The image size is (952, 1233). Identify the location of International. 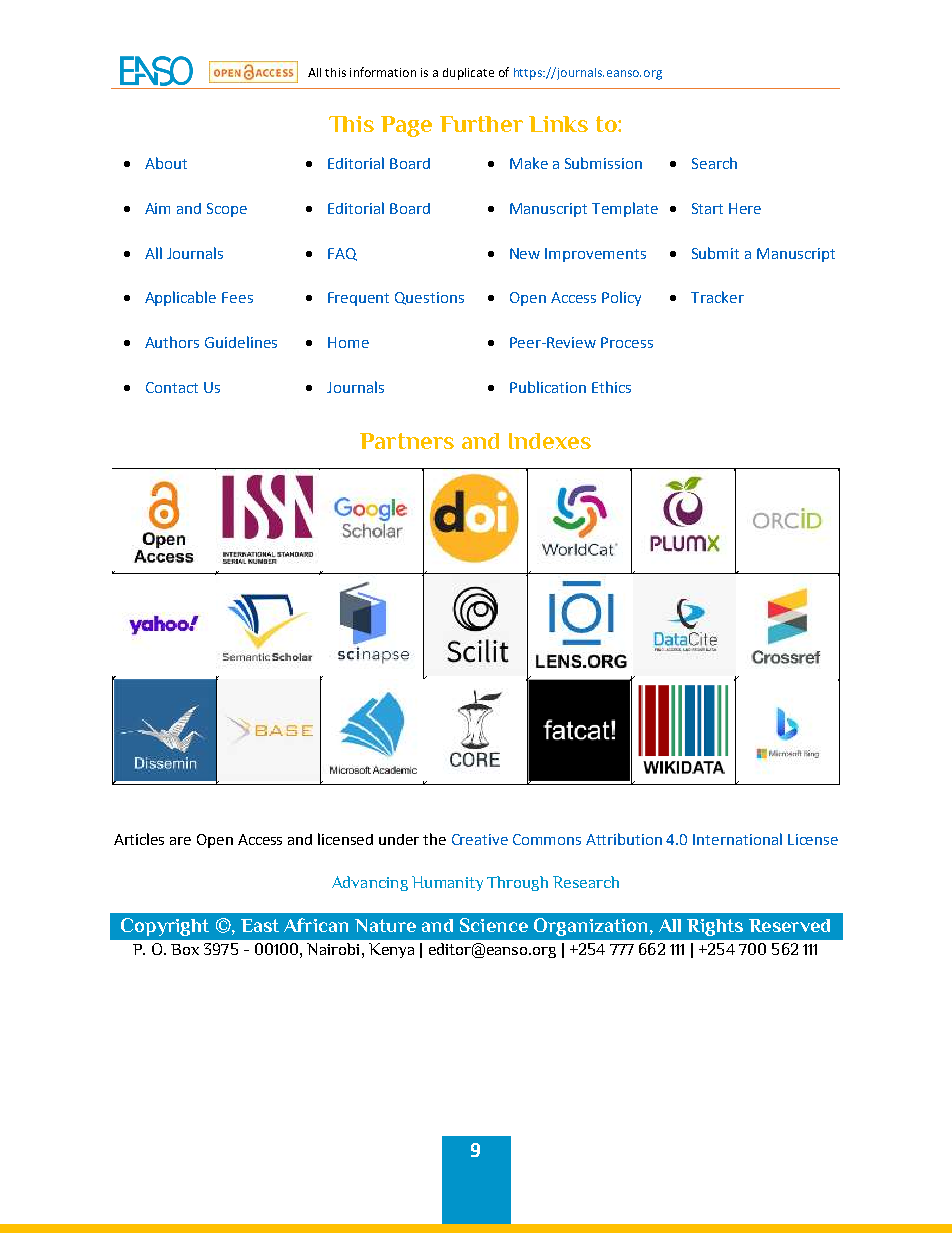
(737, 839).
